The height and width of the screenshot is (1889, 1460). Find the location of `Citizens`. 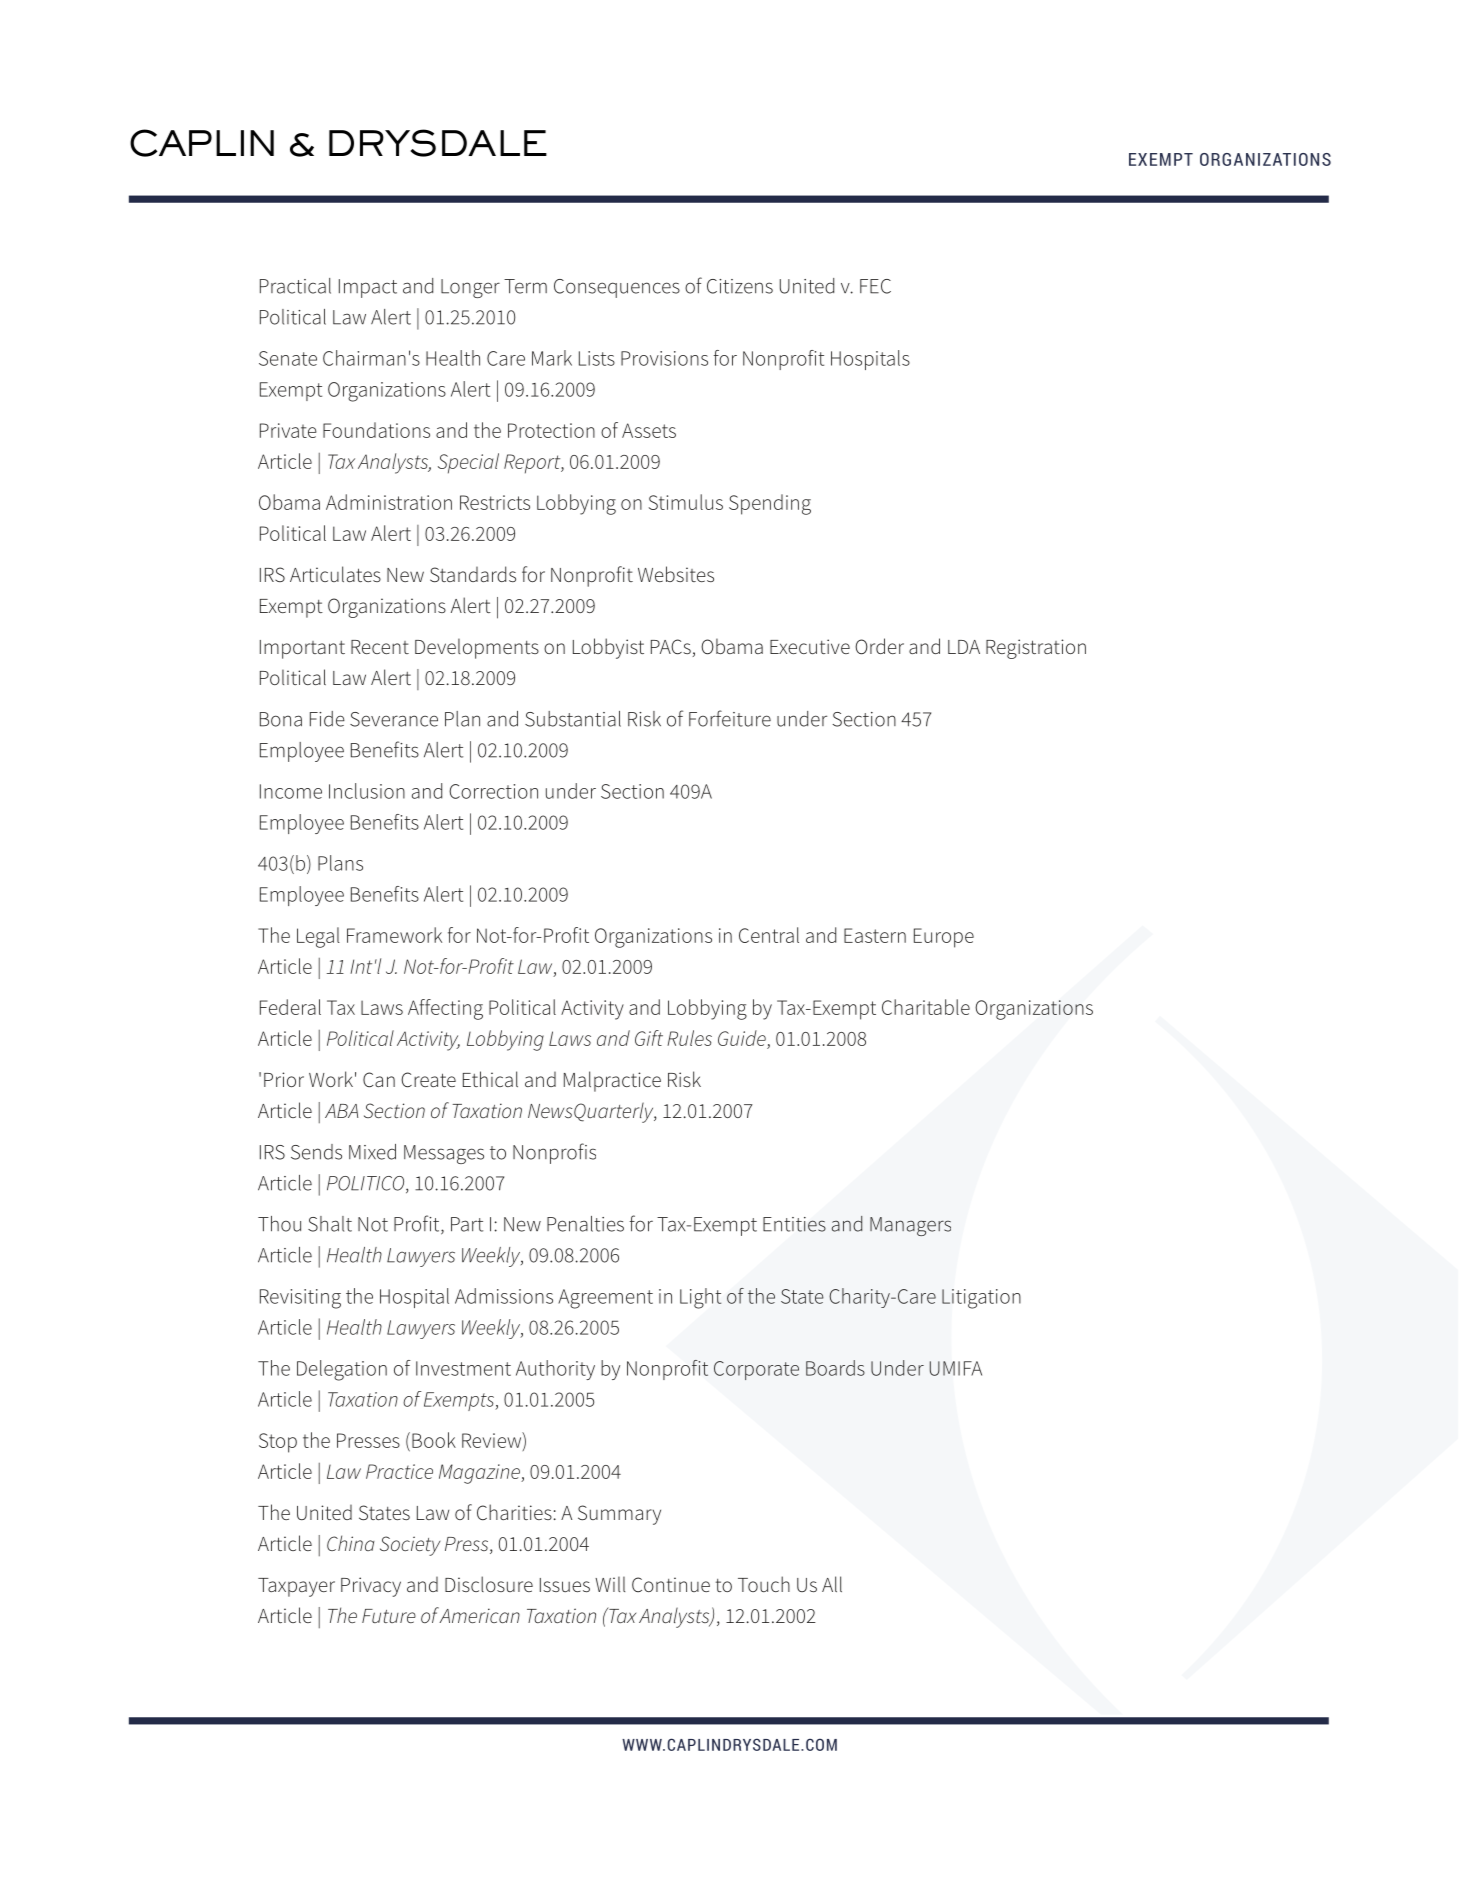

Citizens is located at coordinates (740, 286).
